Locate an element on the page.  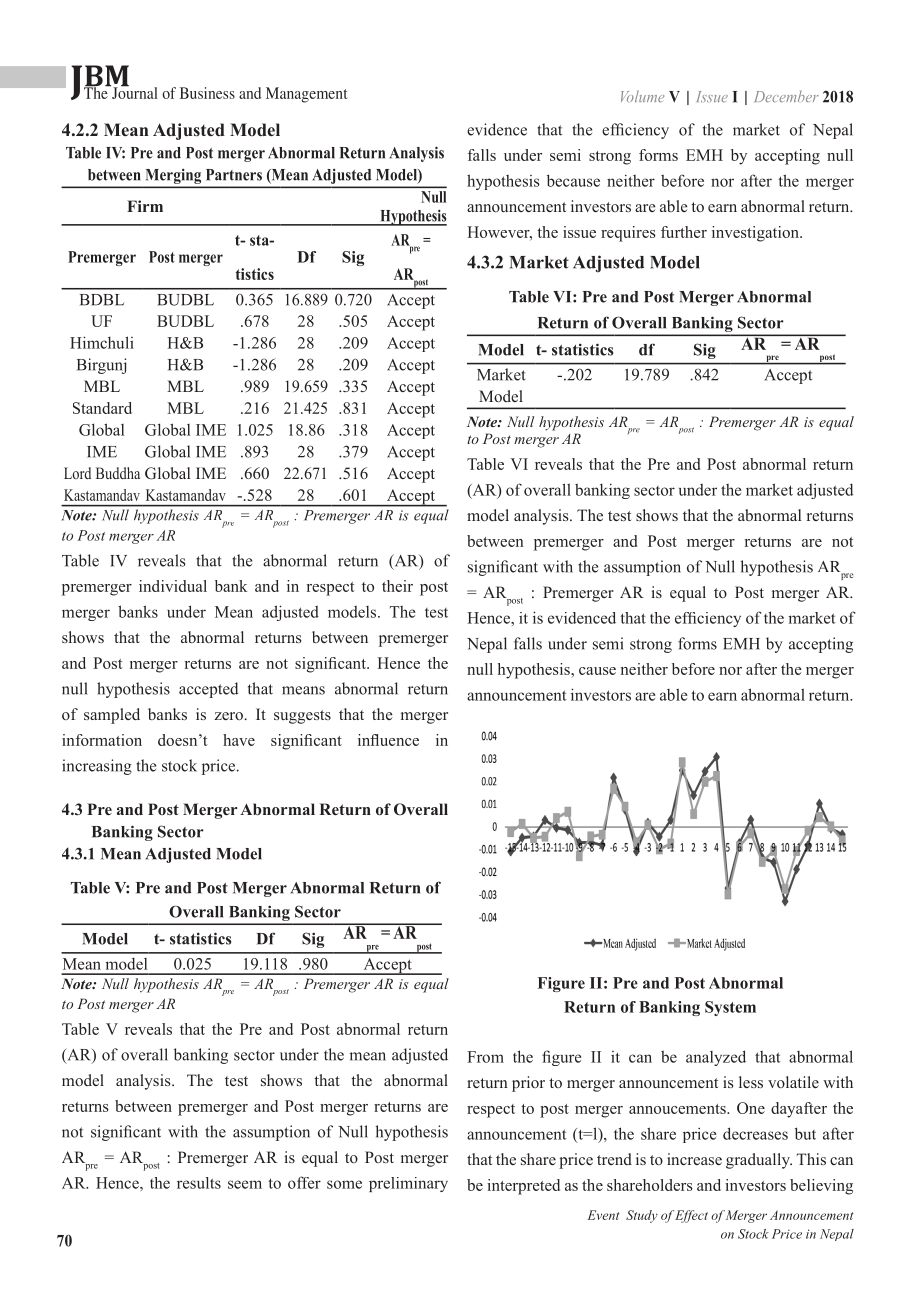
investigation is located at coordinates (757, 234).
